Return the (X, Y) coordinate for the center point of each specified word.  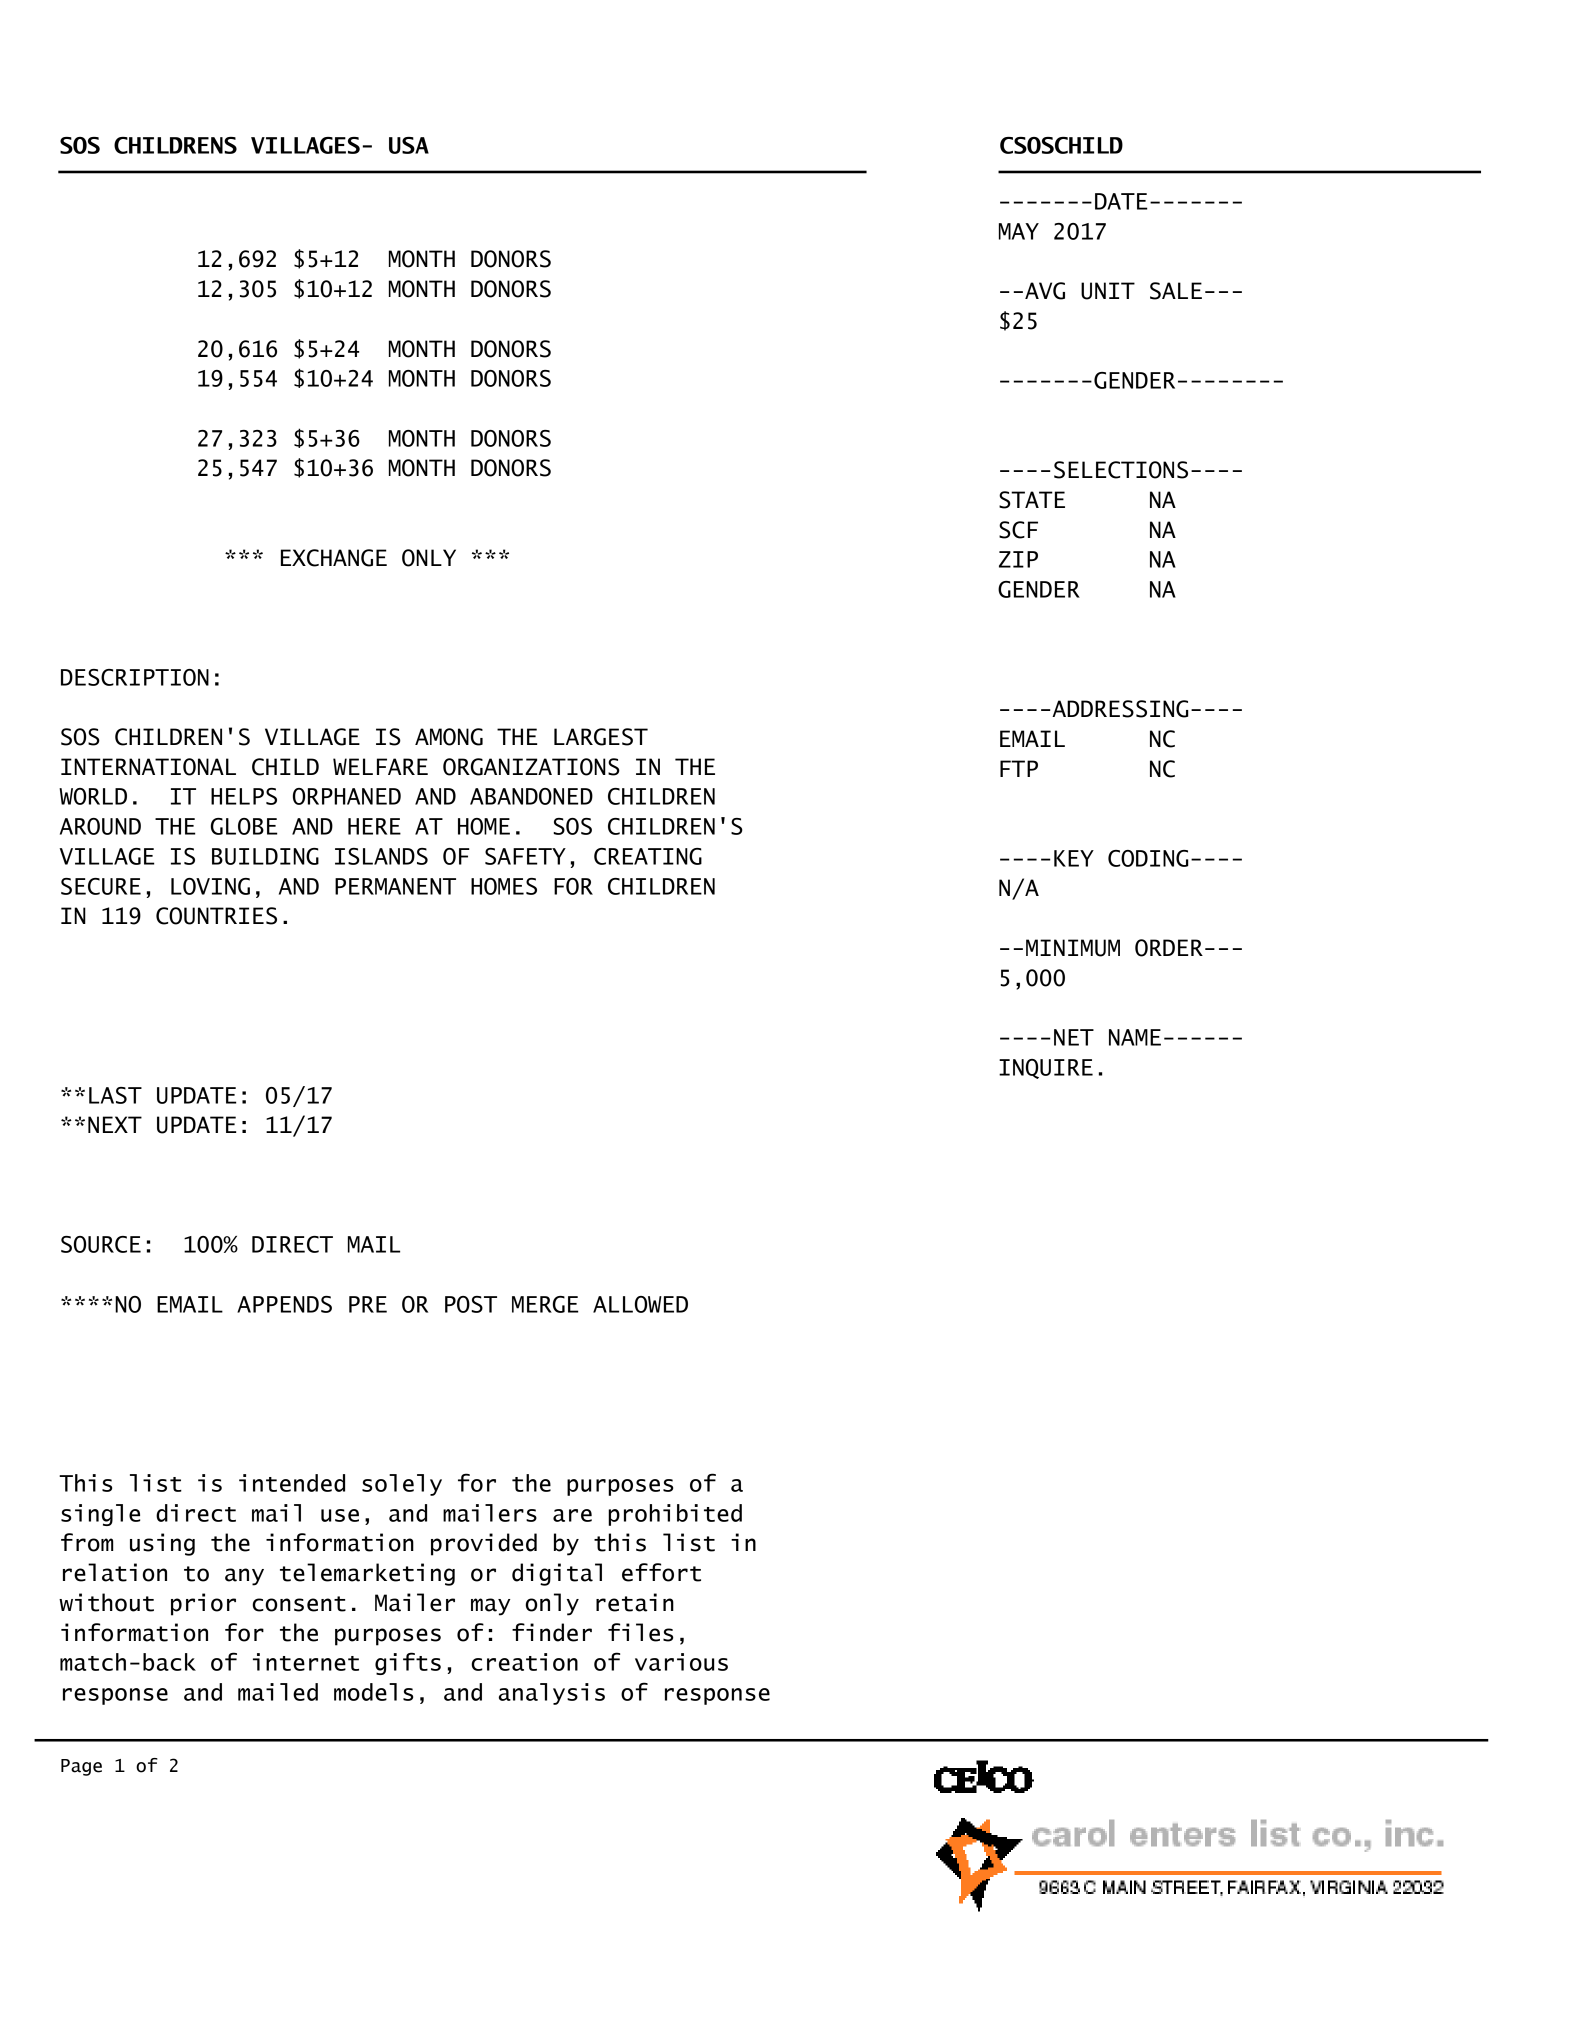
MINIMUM (1073, 948)
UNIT (1108, 291)
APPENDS (284, 1304)
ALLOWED (640, 1304)
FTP (1019, 768)
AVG (1045, 291)
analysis (552, 1694)
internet (306, 1662)
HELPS (244, 796)
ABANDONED (531, 796)
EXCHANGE (334, 558)
